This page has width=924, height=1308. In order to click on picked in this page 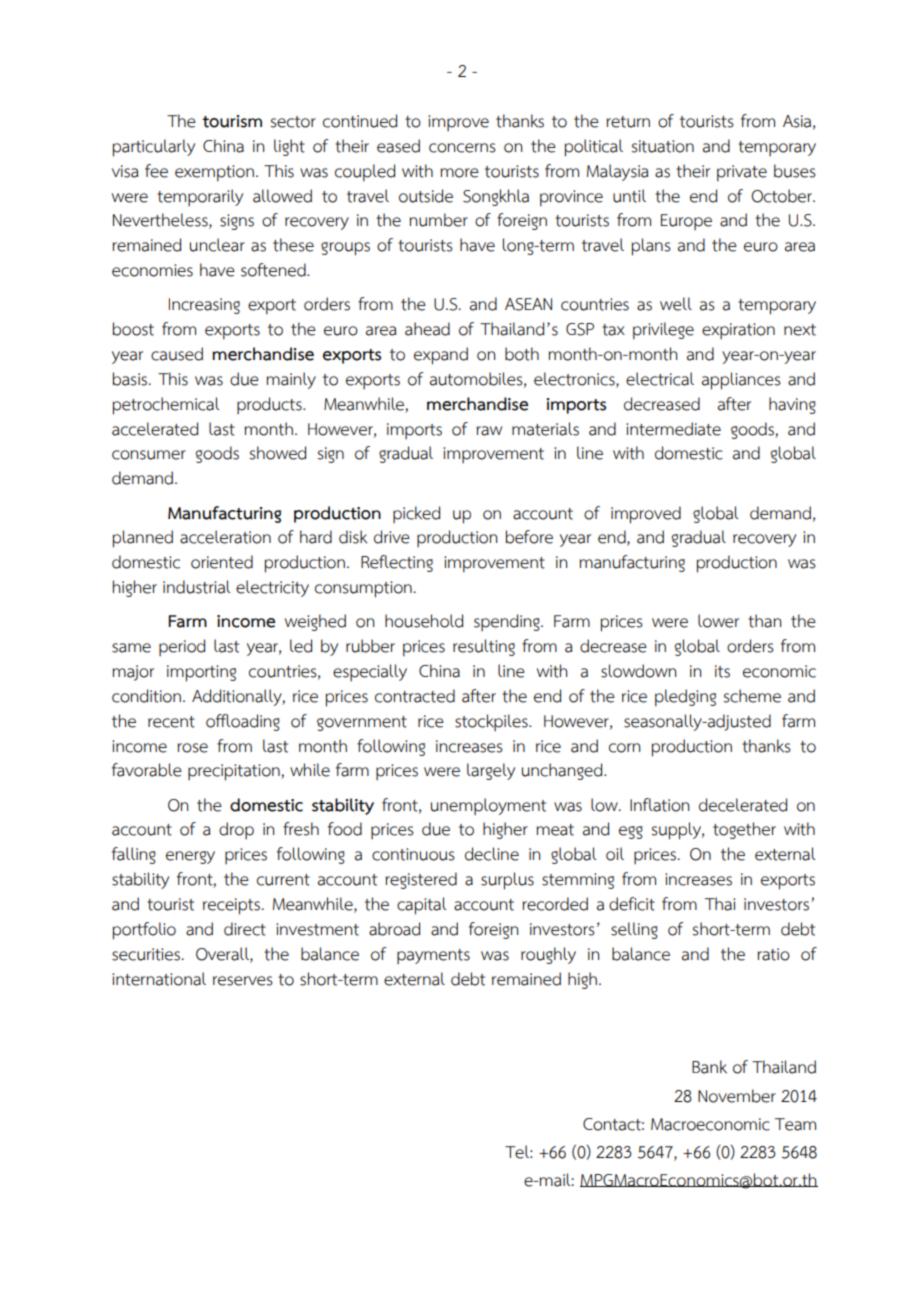, I will do `click(416, 515)`.
